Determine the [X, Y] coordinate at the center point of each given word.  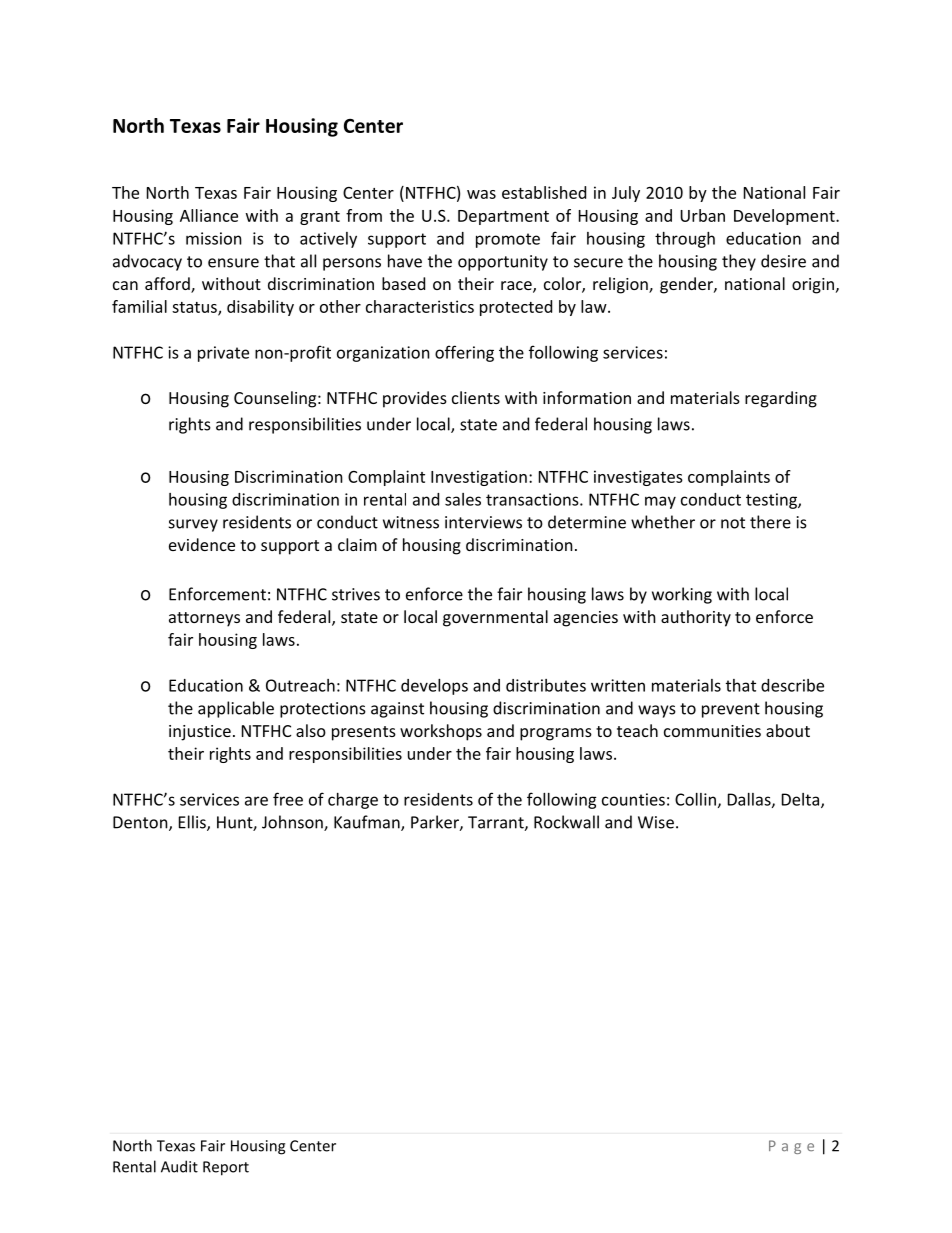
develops [434, 687]
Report [226, 1168]
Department [503, 217]
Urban [702, 215]
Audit [179, 1166]
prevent [731, 710]
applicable [236, 709]
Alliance [209, 215]
